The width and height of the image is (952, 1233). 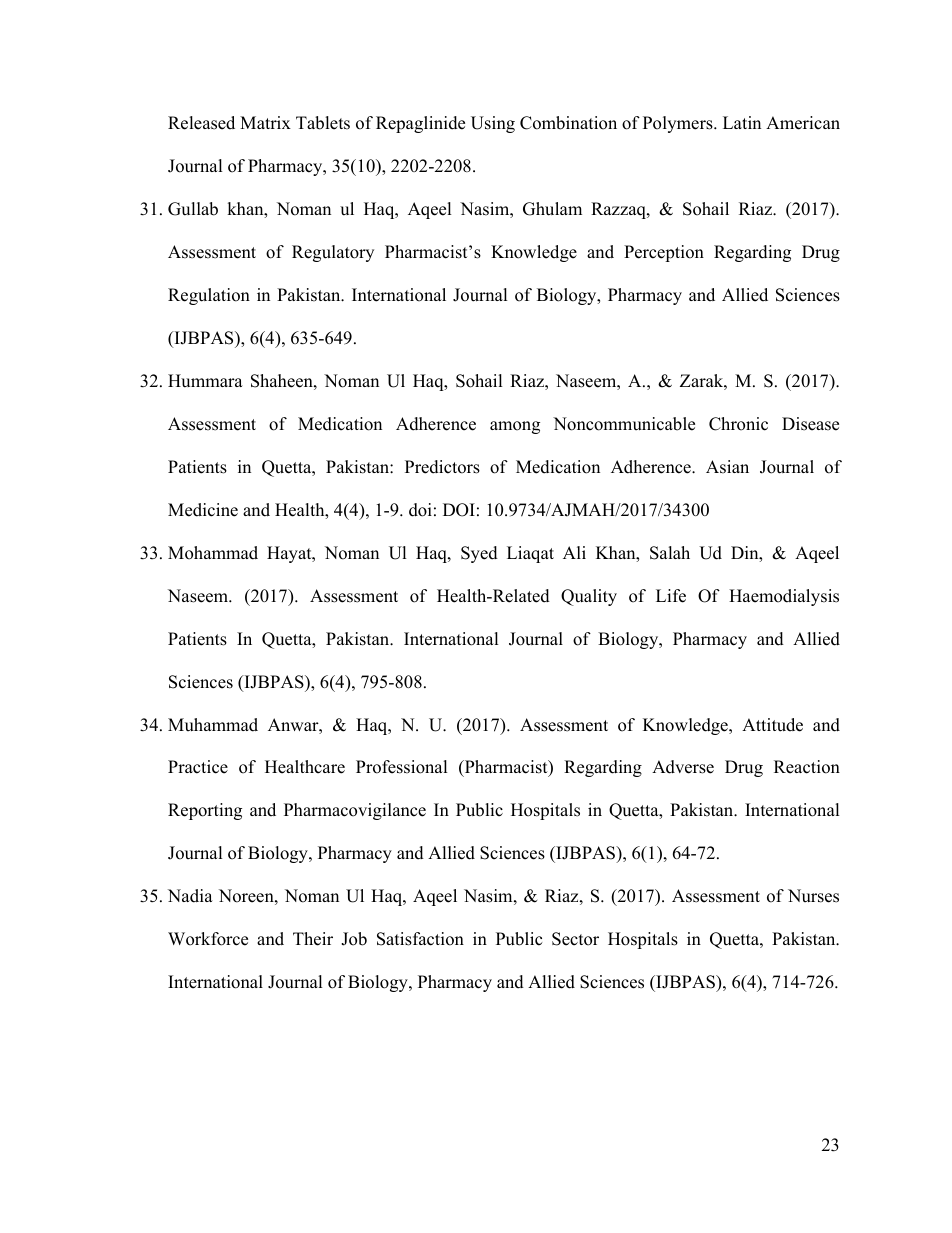 I want to click on Syed, so click(x=479, y=554).
